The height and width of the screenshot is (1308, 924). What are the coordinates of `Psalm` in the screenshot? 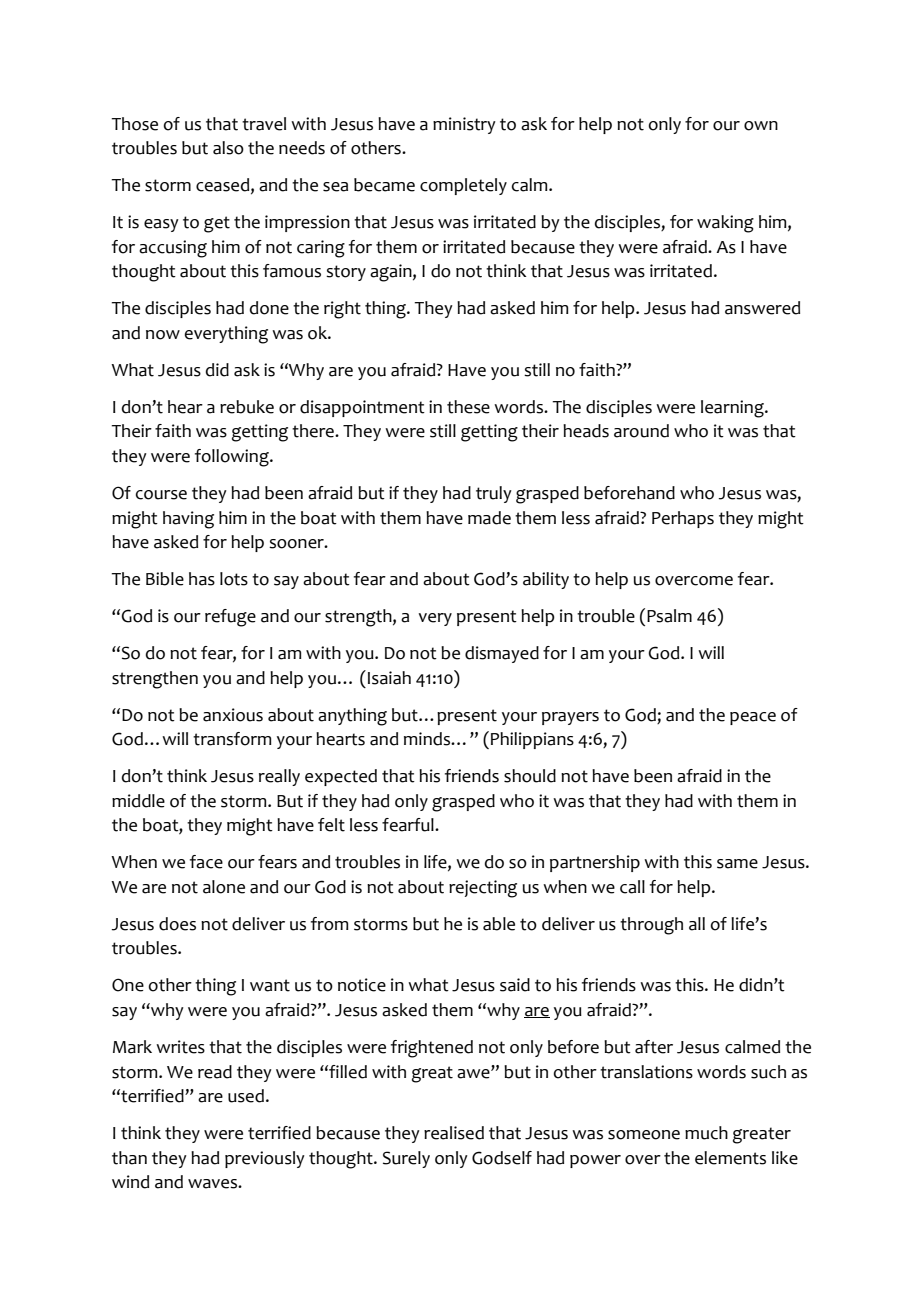 It's located at (669, 616).
